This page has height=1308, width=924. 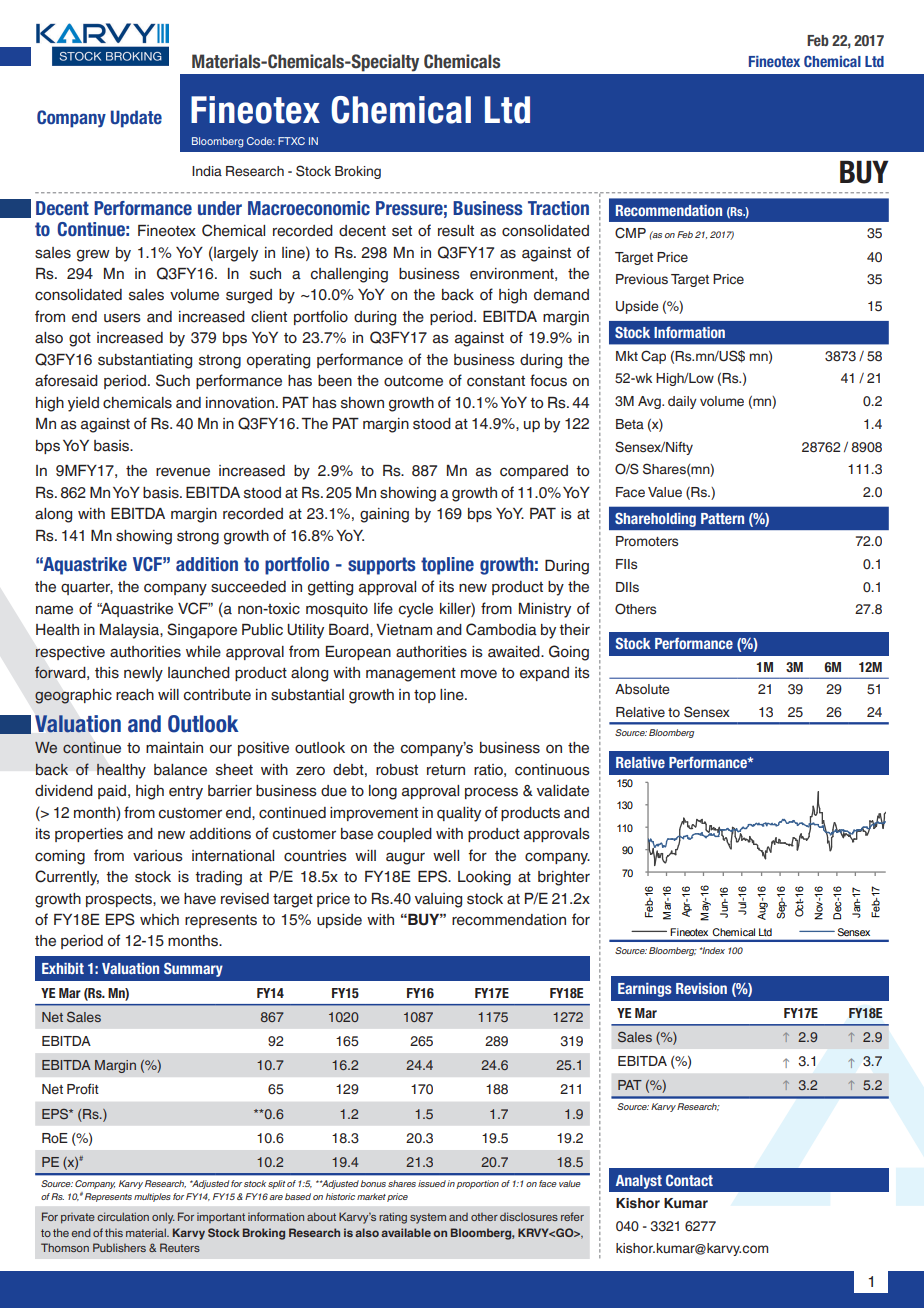 What do you see at coordinates (384, 515) in the page?
I see `gaining` at bounding box center [384, 515].
